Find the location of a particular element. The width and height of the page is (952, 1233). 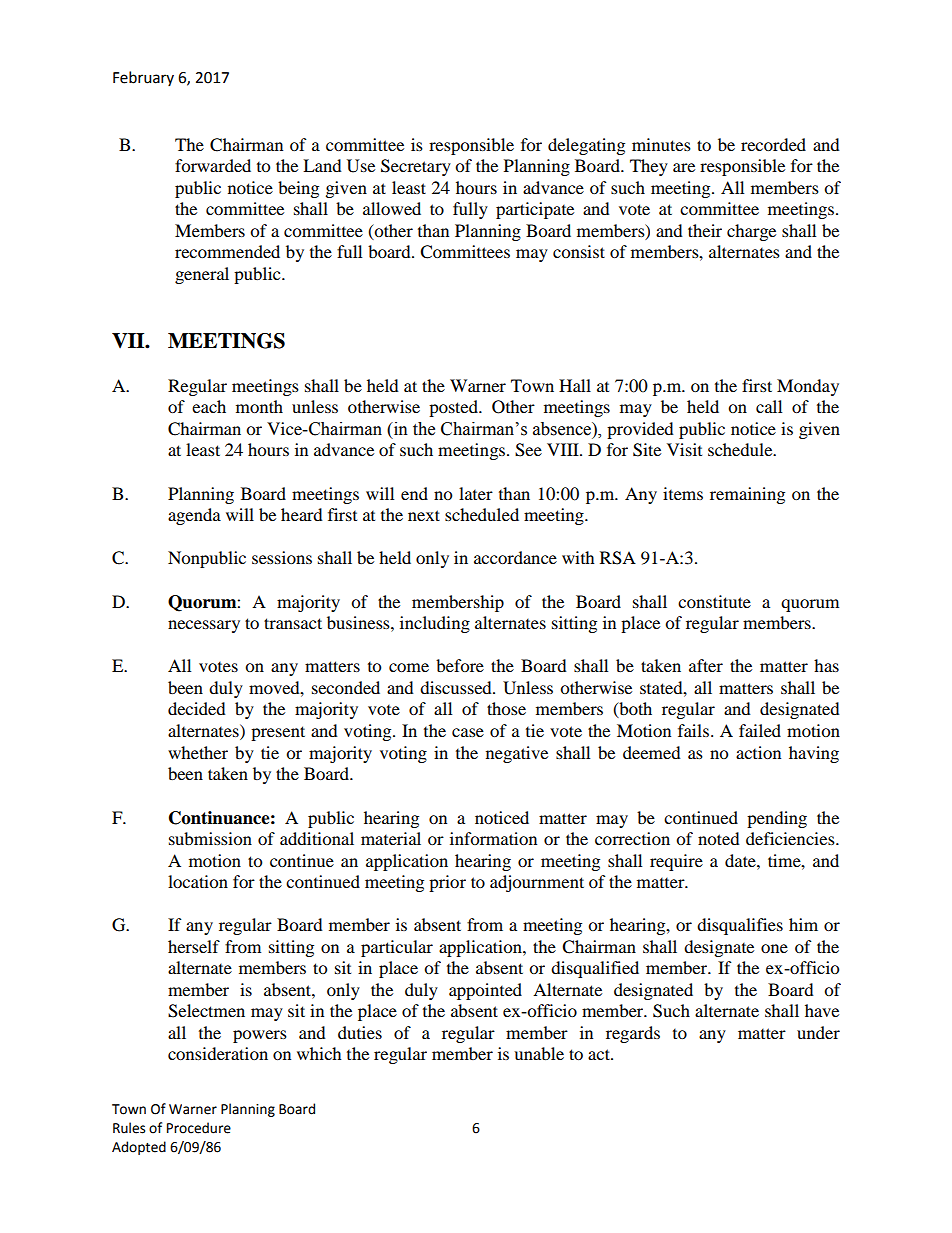

unable is located at coordinates (539, 1053).
